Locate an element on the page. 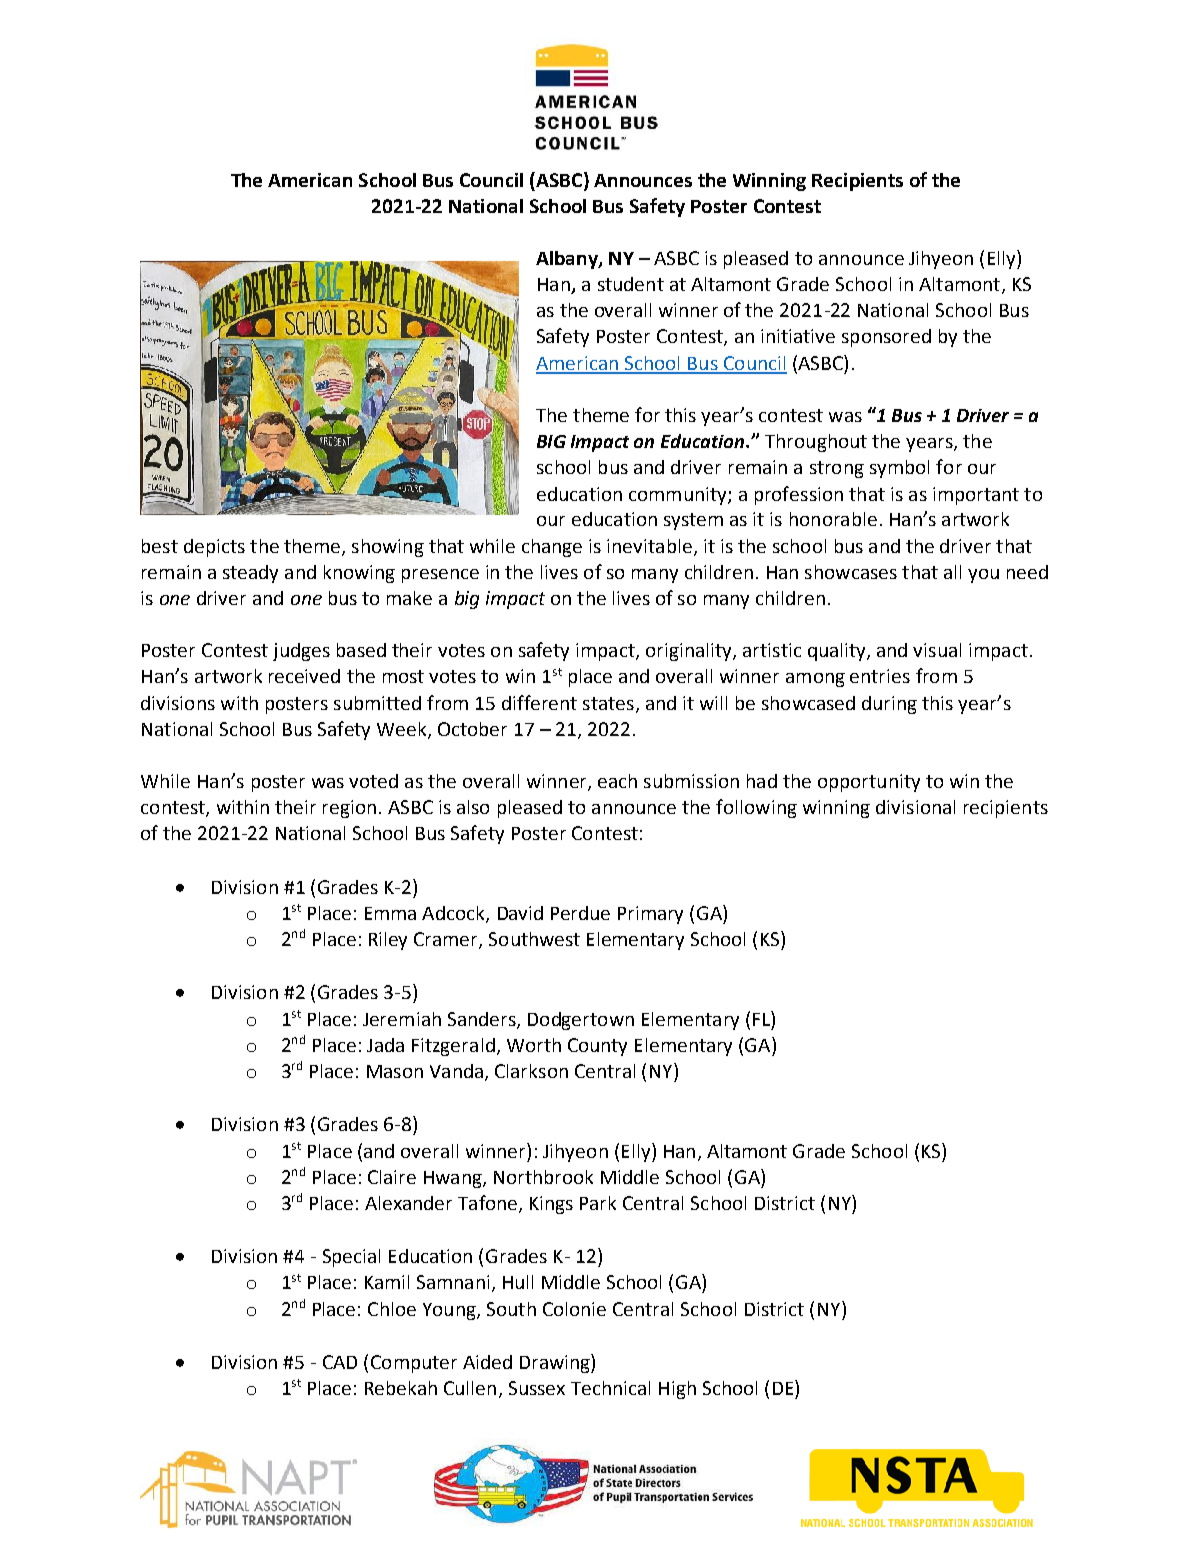  region is located at coordinates (349, 809).
